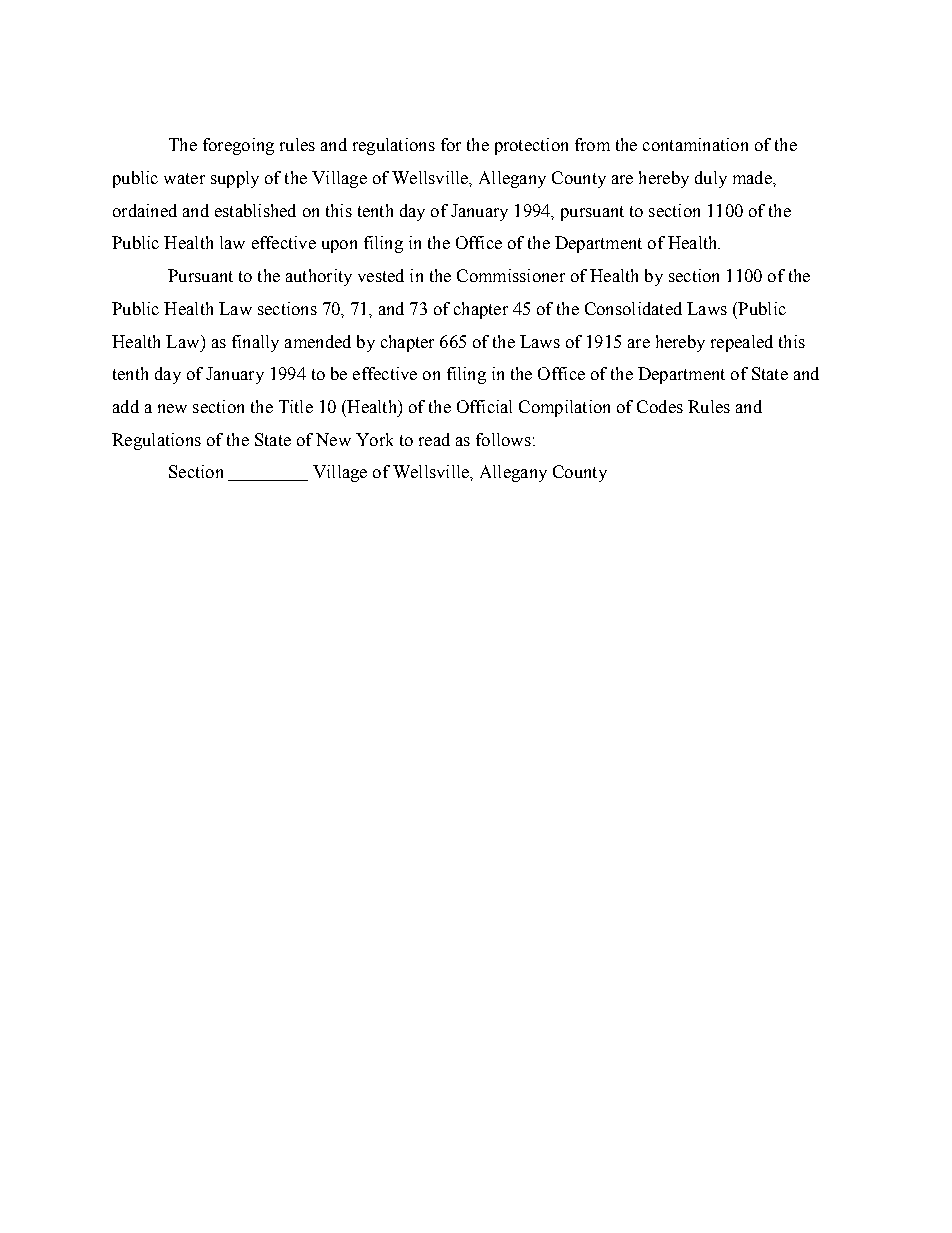 Image resolution: width=952 pixels, height=1233 pixels. Describe the element at coordinates (381, 275) in the image. I see `vested` at that location.
